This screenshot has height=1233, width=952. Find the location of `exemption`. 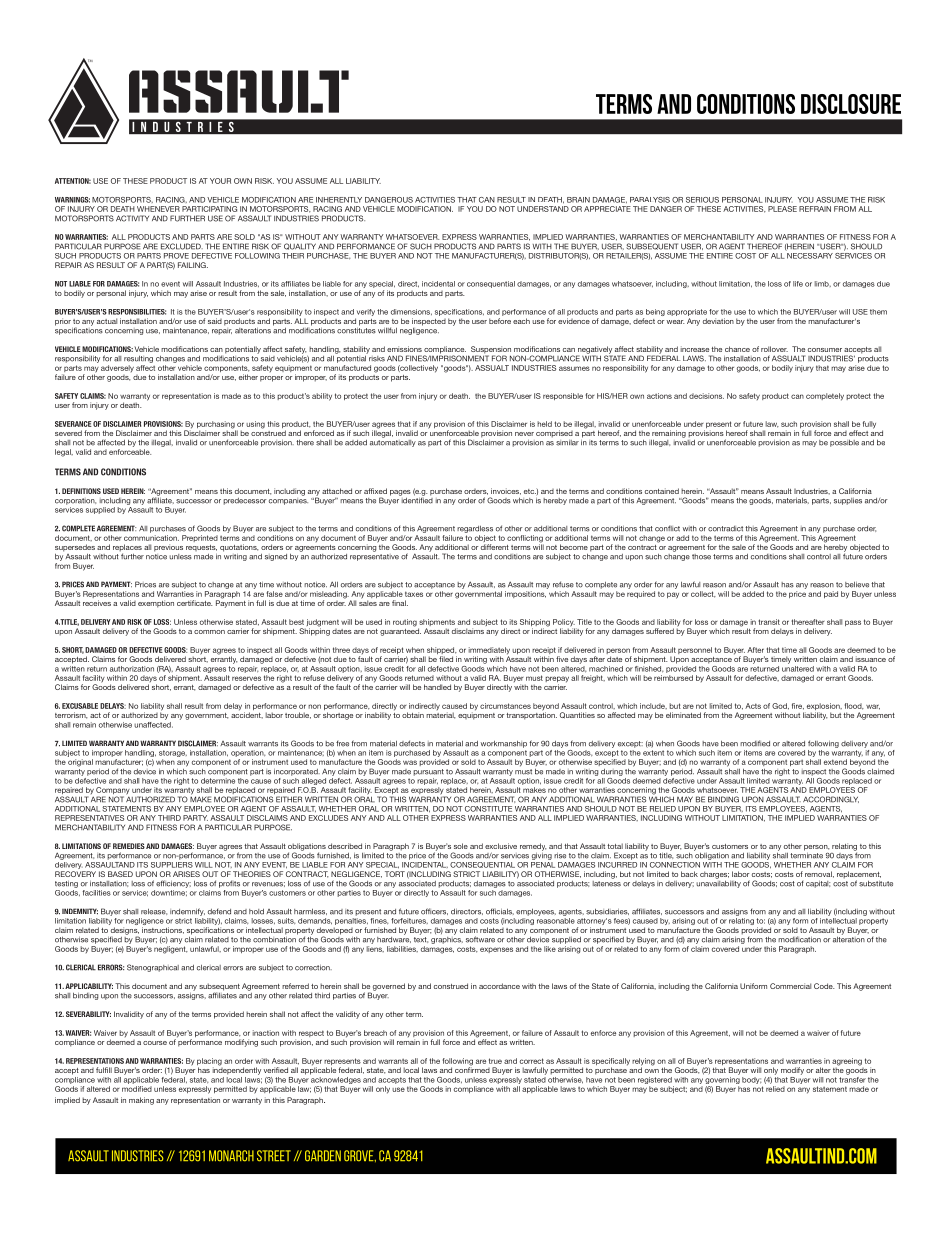

exemption is located at coordinates (156, 604).
